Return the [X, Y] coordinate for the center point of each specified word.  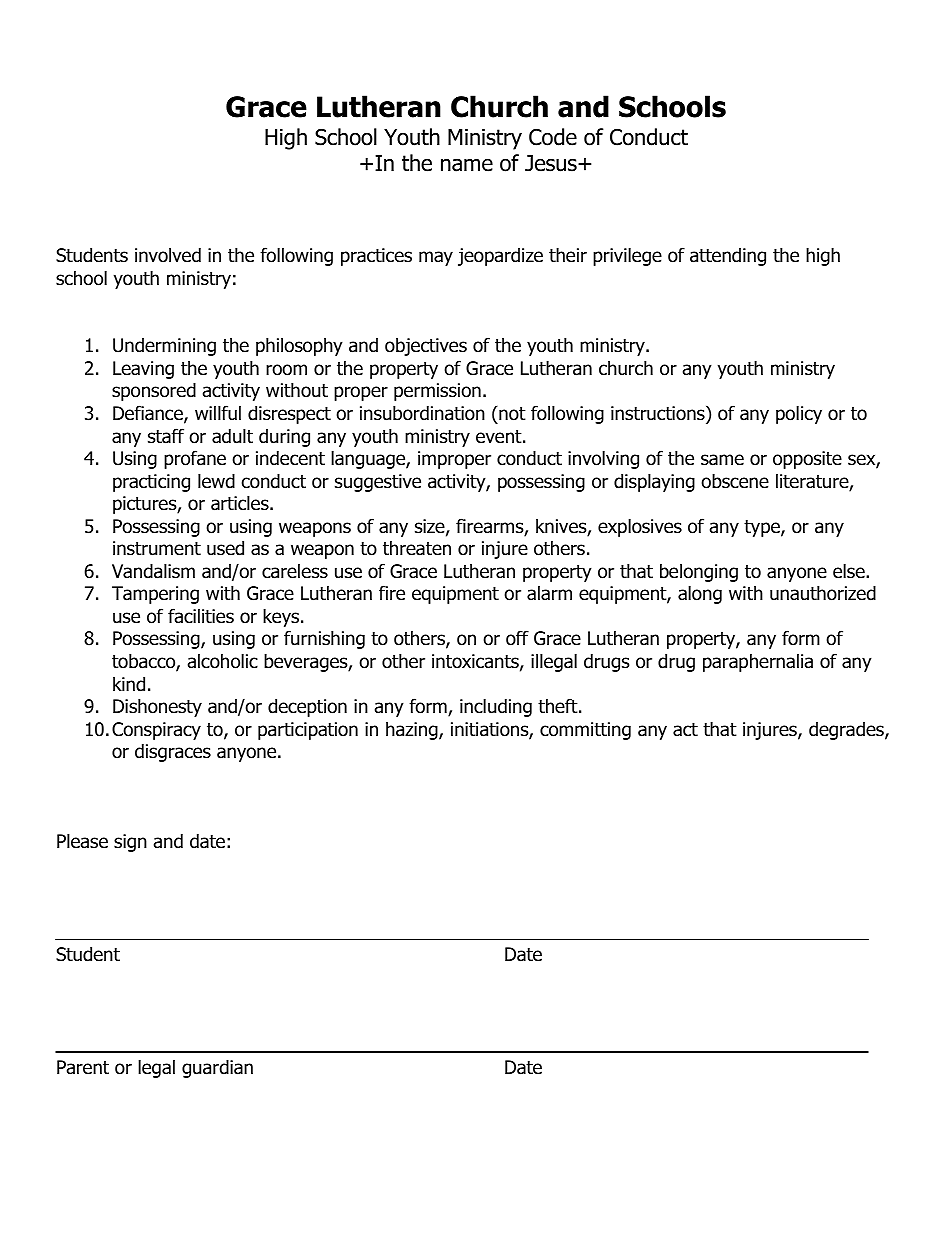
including [496, 707]
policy [799, 414]
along [700, 594]
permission [437, 392]
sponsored [154, 391]
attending [728, 257]
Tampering [155, 595]
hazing [413, 730]
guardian [217, 1068]
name [467, 165]
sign [130, 843]
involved [168, 255]
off [517, 638]
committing [585, 731]
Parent [83, 1067]
